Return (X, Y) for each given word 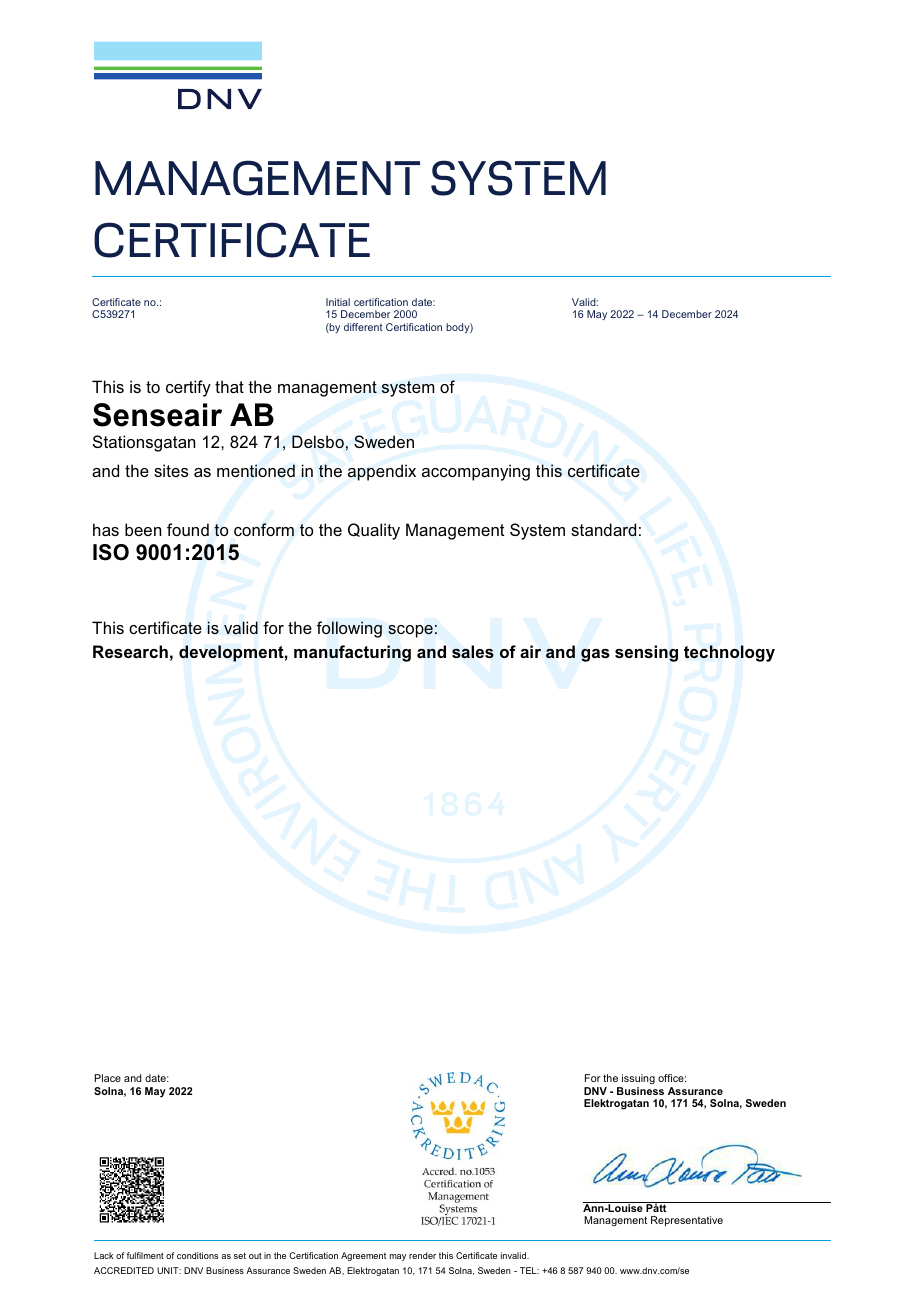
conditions (197, 1255)
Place (108, 1078)
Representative (687, 1221)
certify (188, 388)
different (363, 327)
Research (130, 651)
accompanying (476, 472)
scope (410, 631)
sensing (646, 653)
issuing (637, 1081)
